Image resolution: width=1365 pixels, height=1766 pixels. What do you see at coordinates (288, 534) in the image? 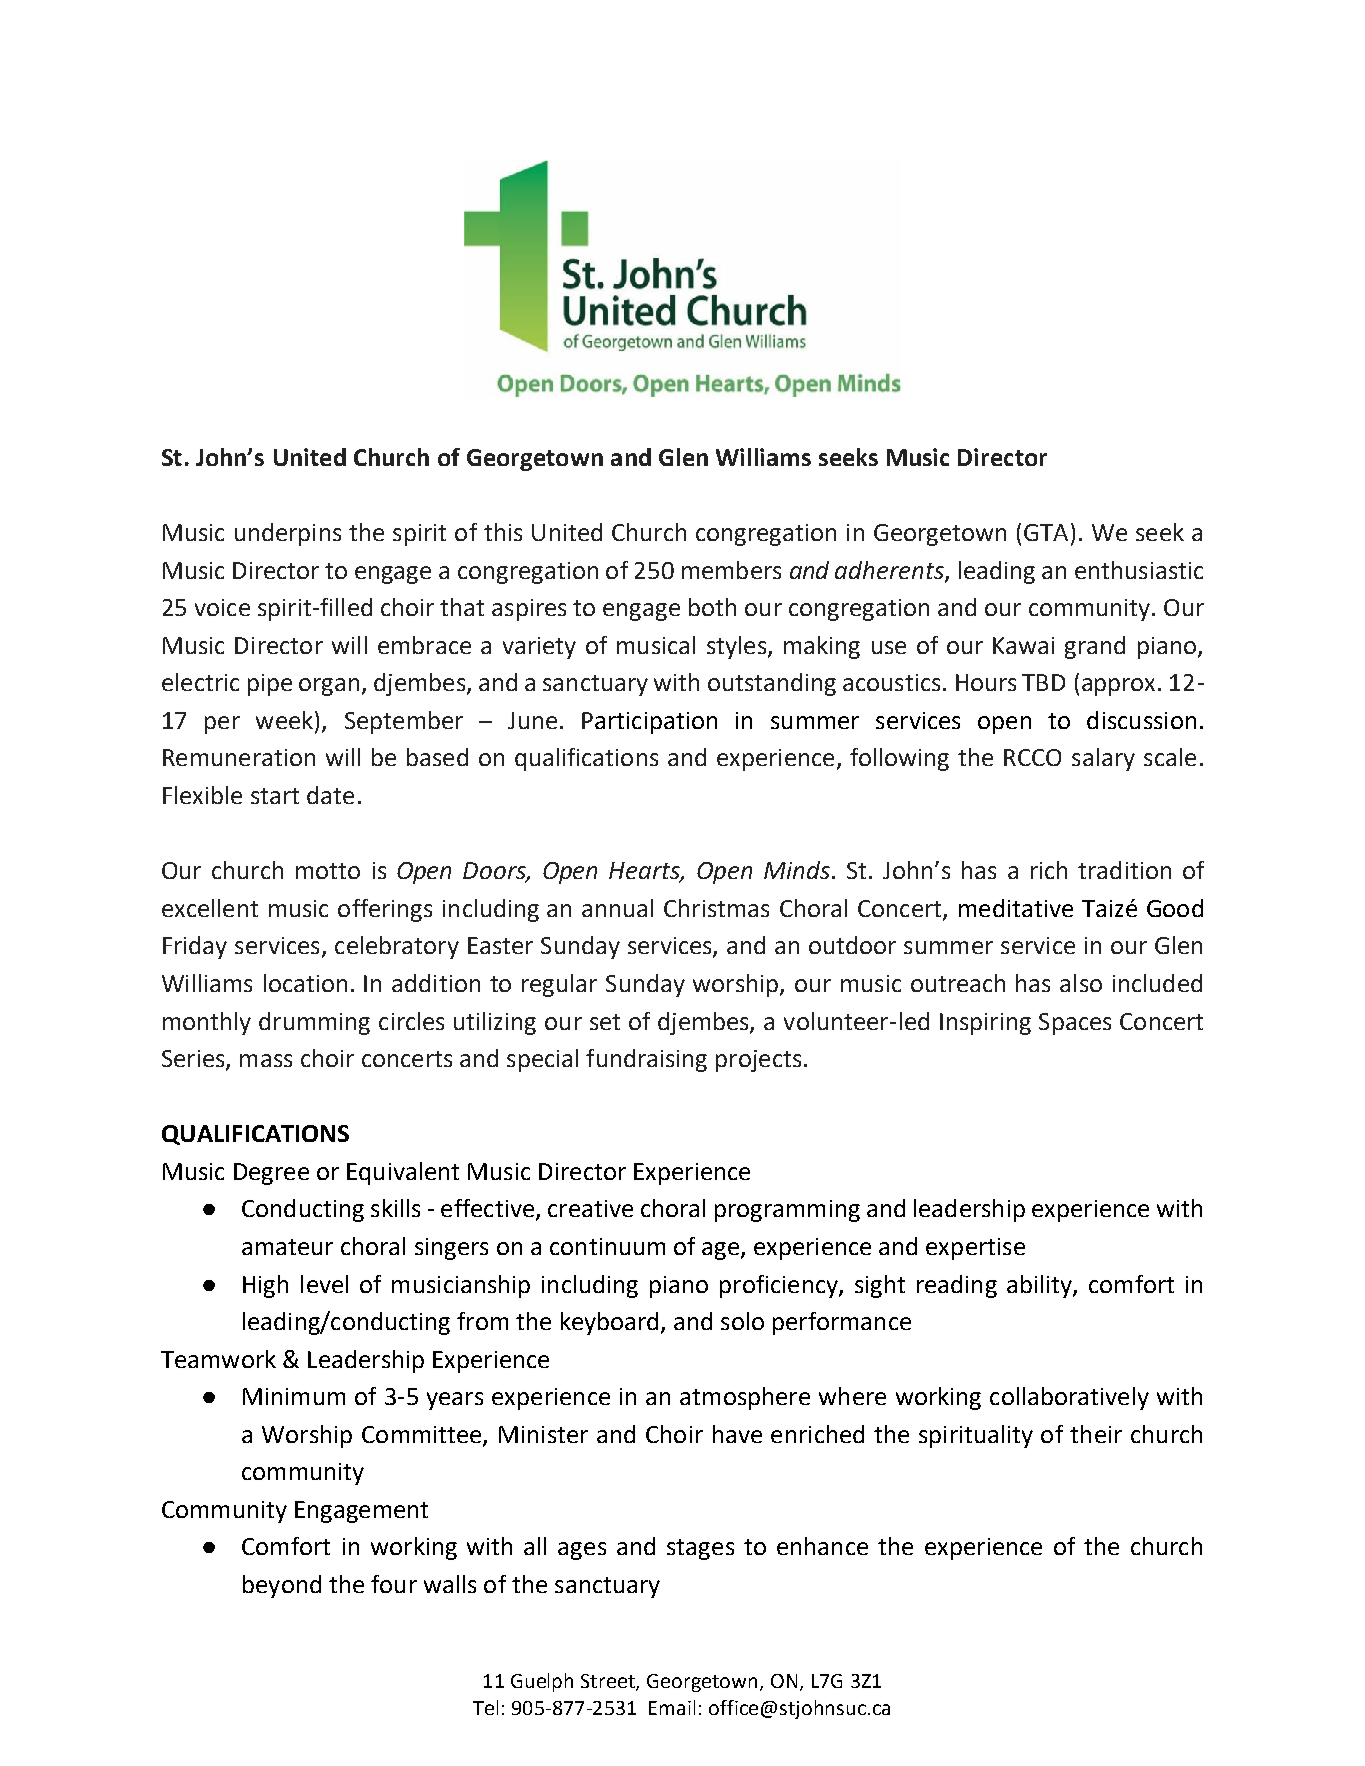
I see `underpins` at bounding box center [288, 534].
